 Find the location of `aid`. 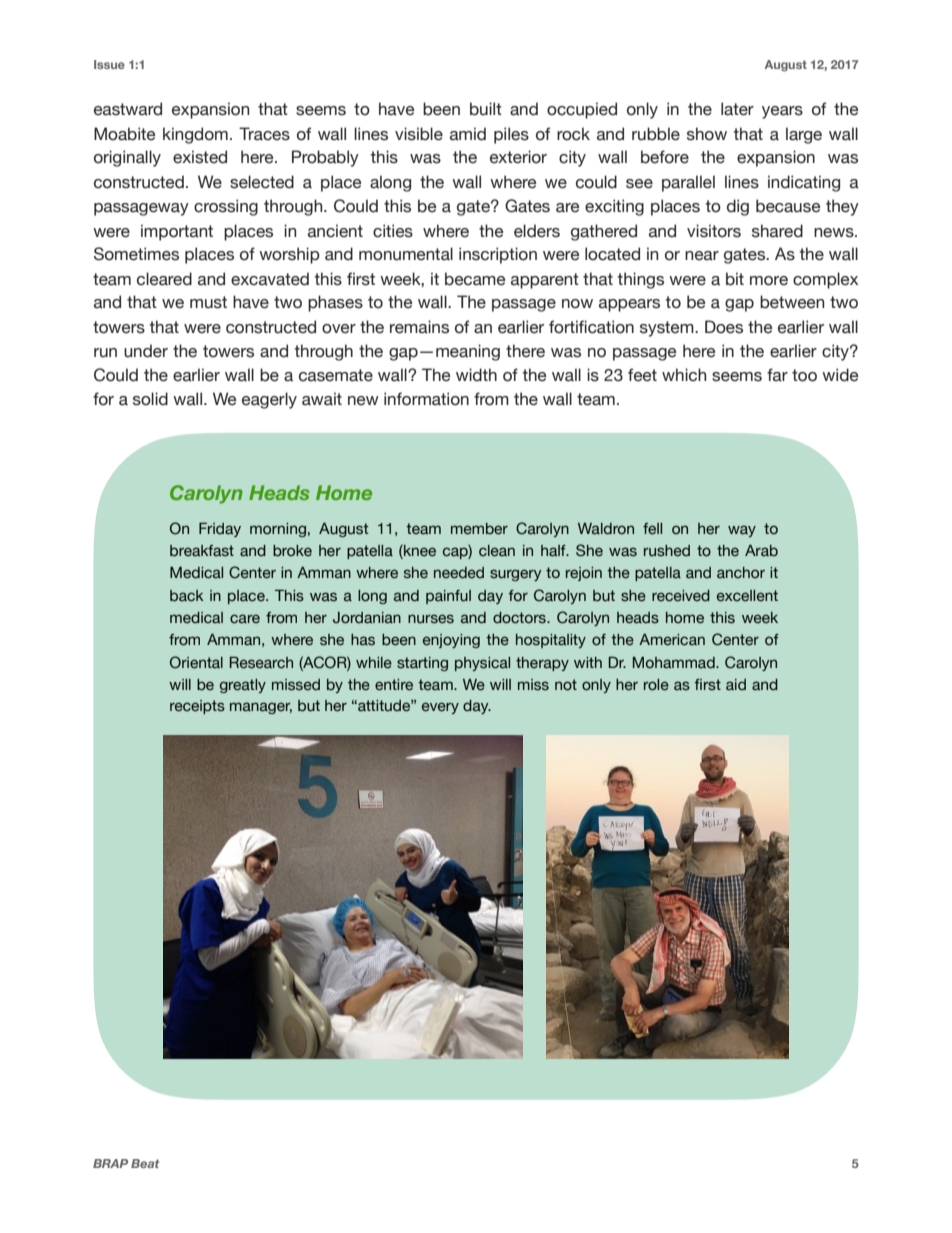

aid is located at coordinates (736, 684).
